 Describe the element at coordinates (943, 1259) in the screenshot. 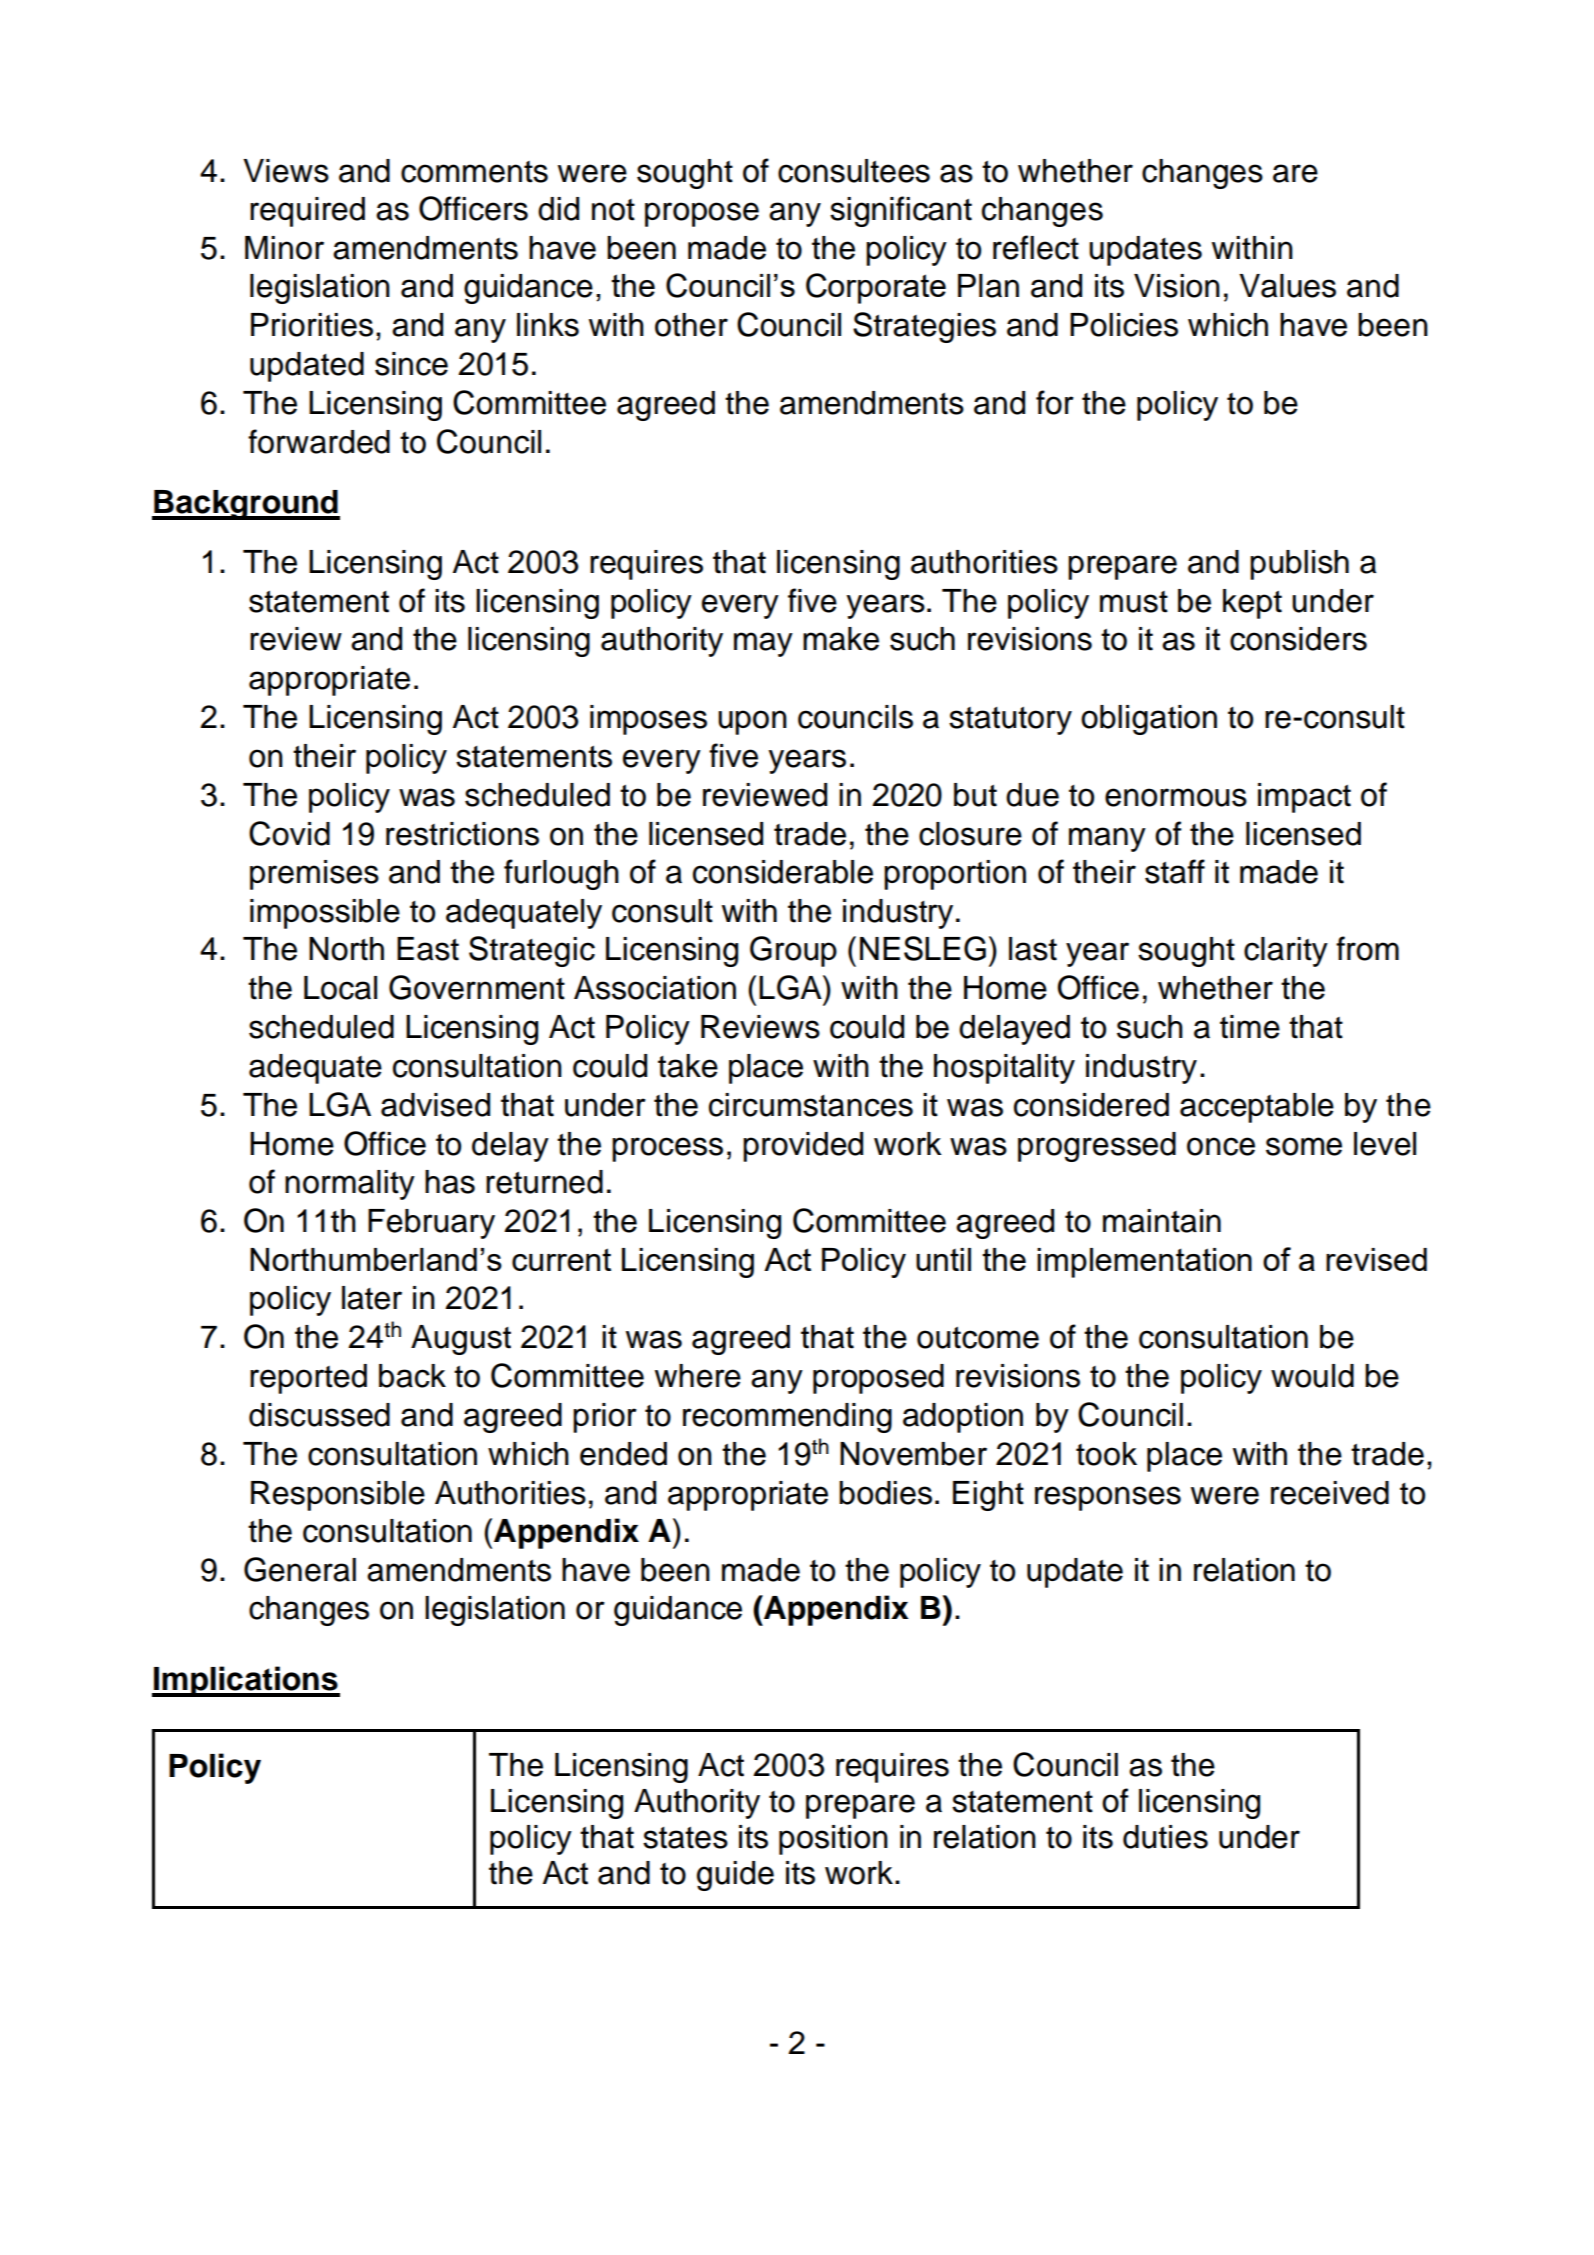

I see `until` at that location.
